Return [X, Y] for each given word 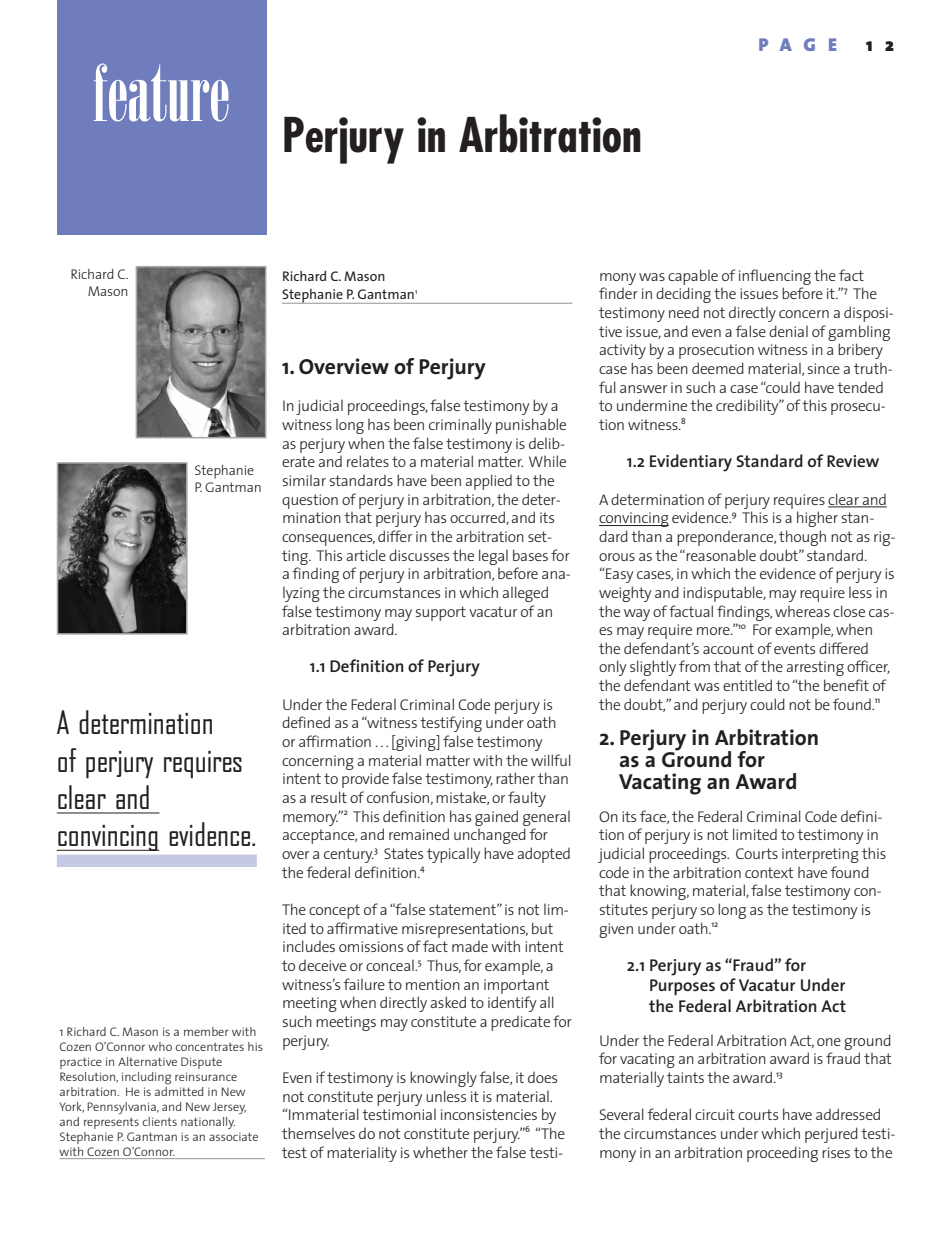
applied [488, 482]
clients [160, 1121]
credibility [748, 407]
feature [161, 92]
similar [304, 480]
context [769, 872]
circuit [715, 1114]
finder [618, 293]
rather [515, 778]
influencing [775, 277]
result [329, 797]
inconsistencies [489, 1114]
